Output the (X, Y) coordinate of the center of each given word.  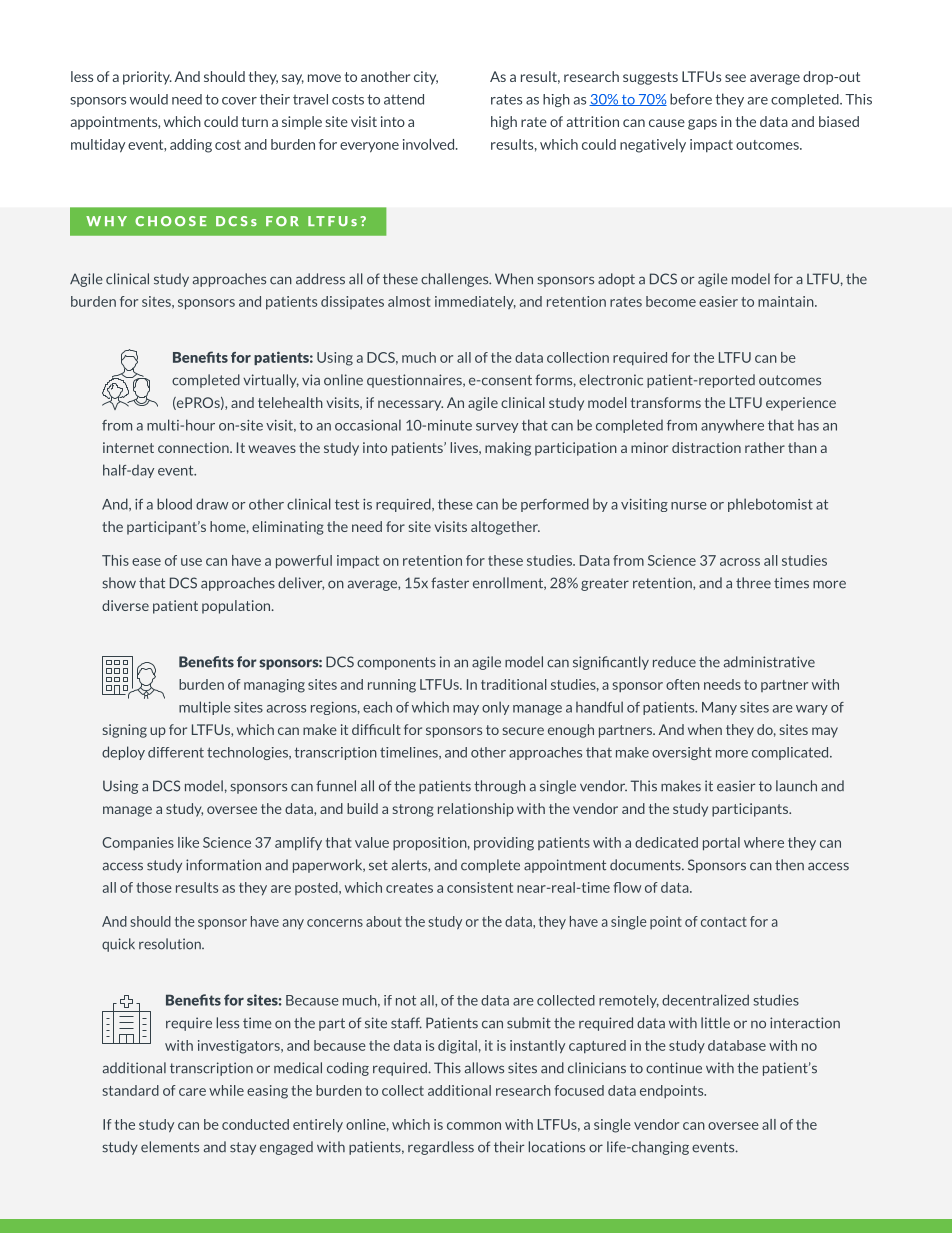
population (237, 607)
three (753, 583)
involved (430, 144)
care (192, 1092)
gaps (702, 124)
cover (239, 101)
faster (450, 583)
